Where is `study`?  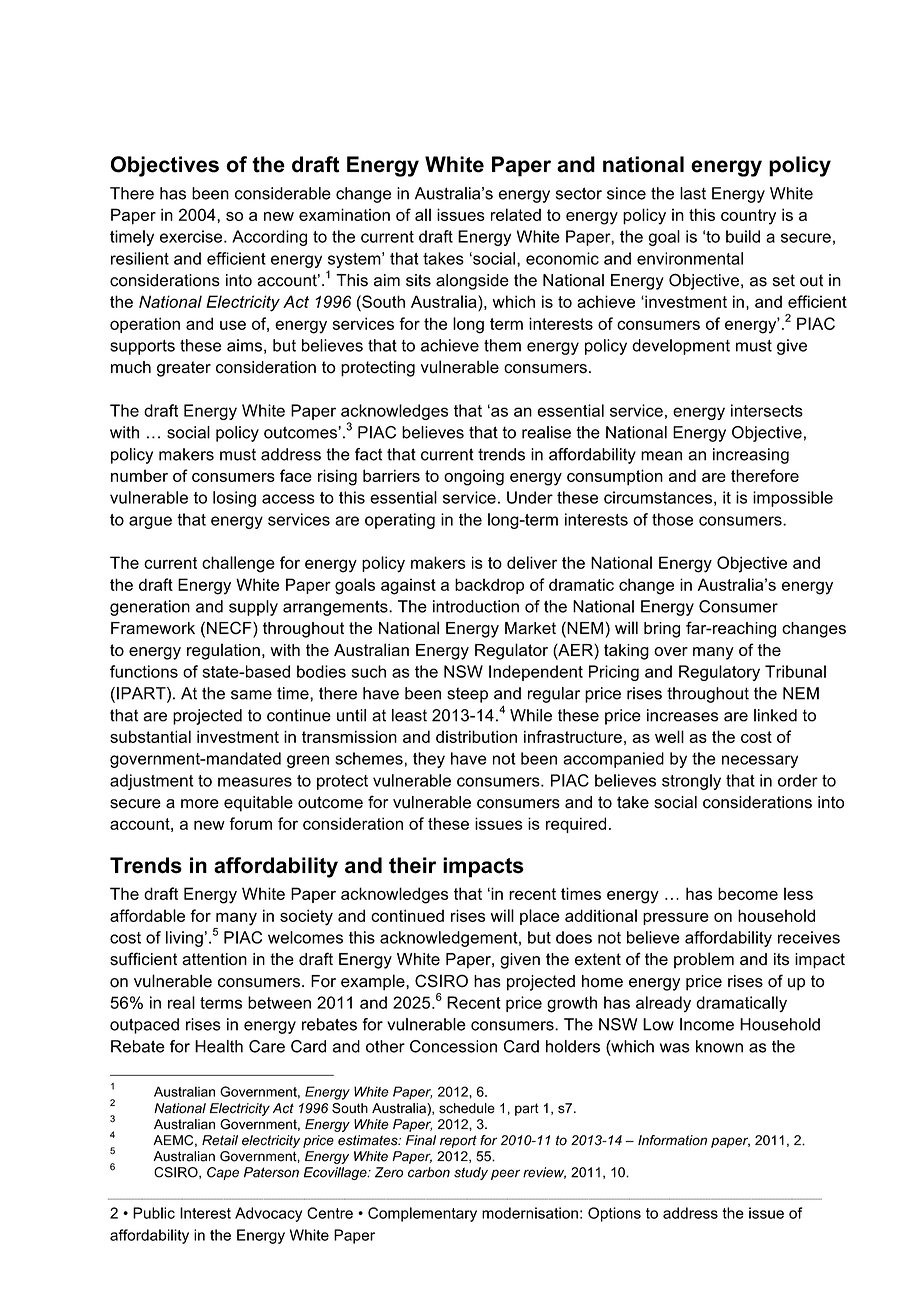 study is located at coordinates (471, 1173).
